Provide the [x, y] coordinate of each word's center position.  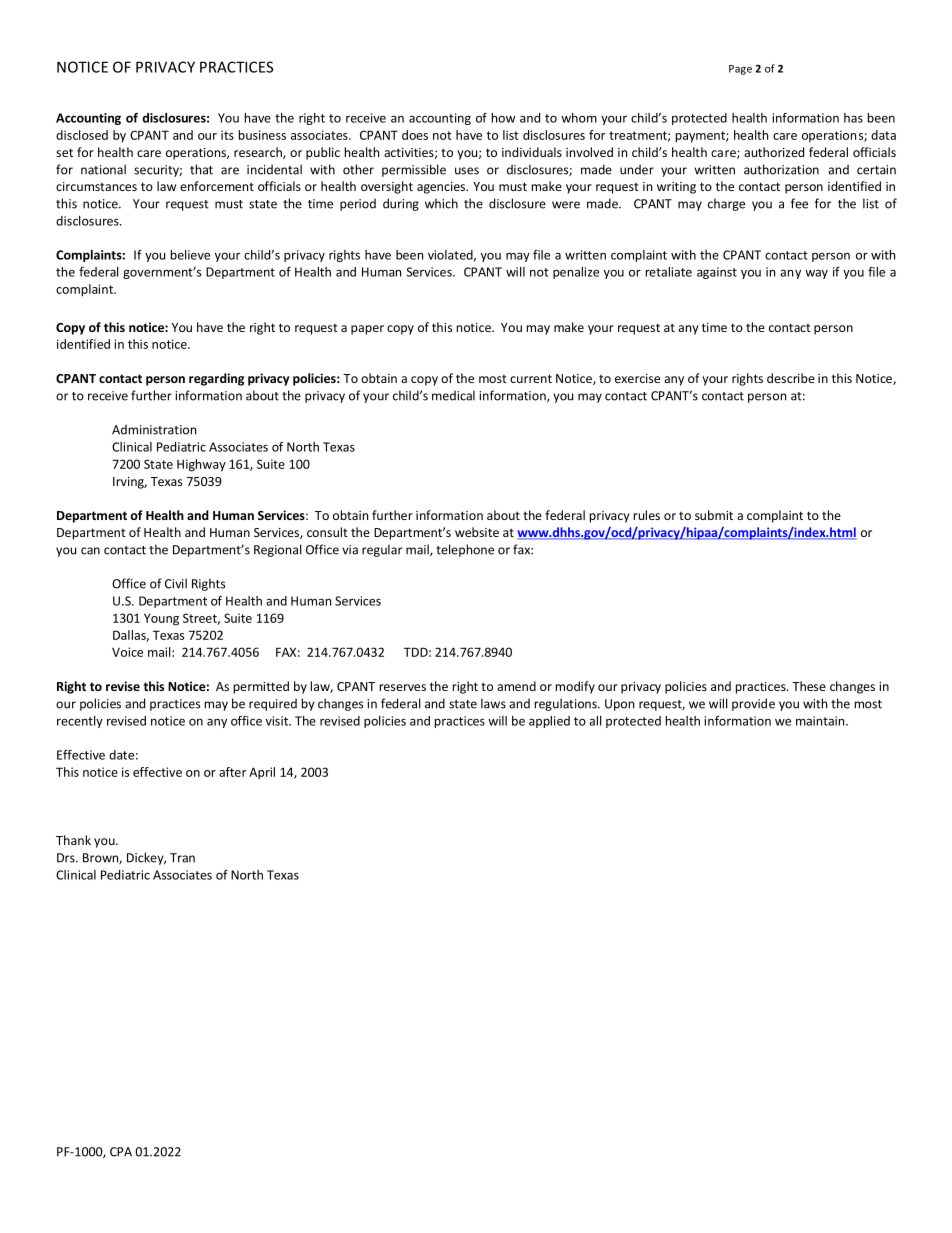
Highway [201, 465]
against [717, 273]
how [503, 118]
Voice [127, 652]
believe [190, 255]
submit [714, 515]
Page [740, 70]
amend [516, 686]
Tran [182, 858]
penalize [576, 273]
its [227, 135]
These [809, 686]
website [477, 532]
